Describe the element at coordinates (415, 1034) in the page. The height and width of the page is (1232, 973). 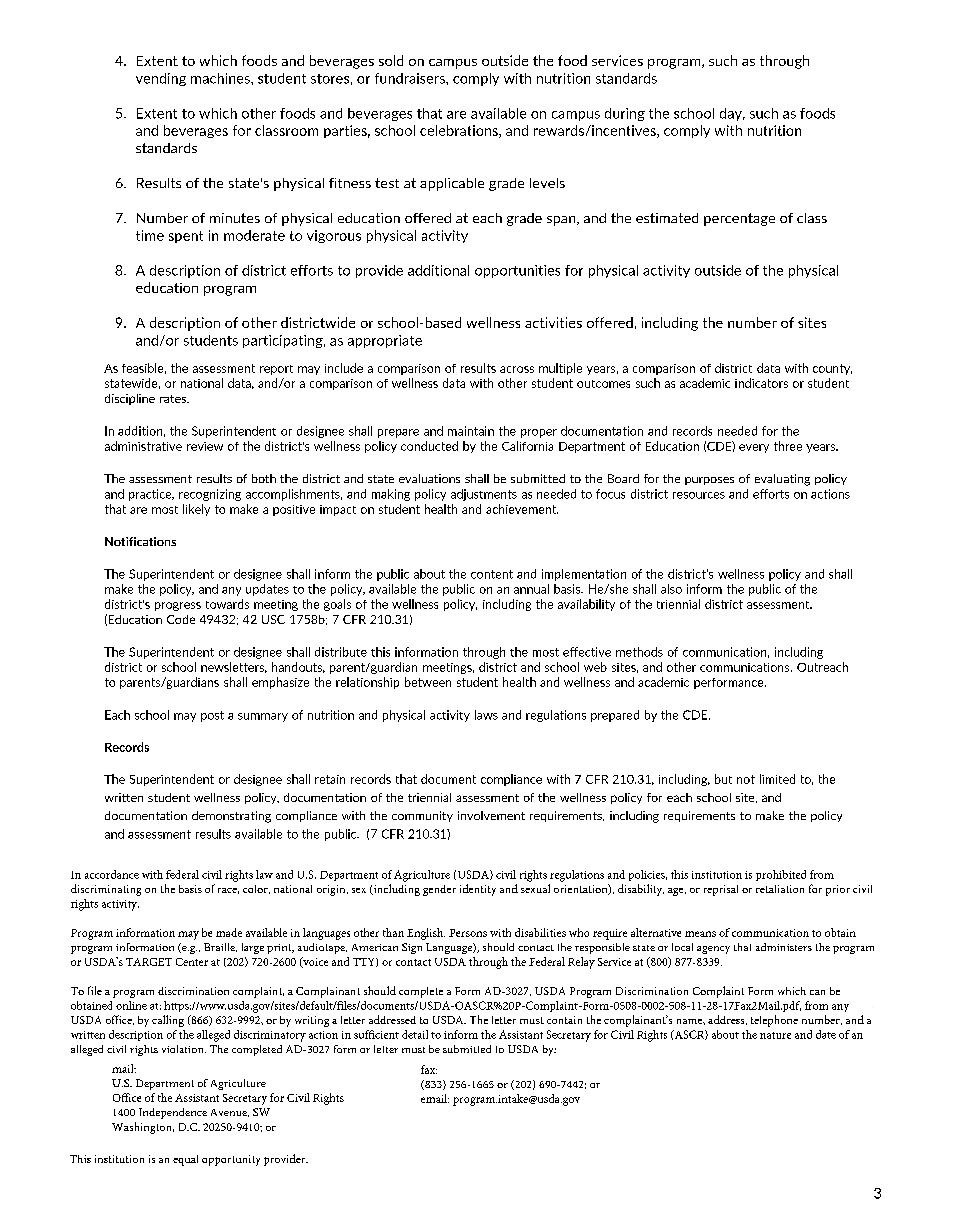
I see `detail` at that location.
